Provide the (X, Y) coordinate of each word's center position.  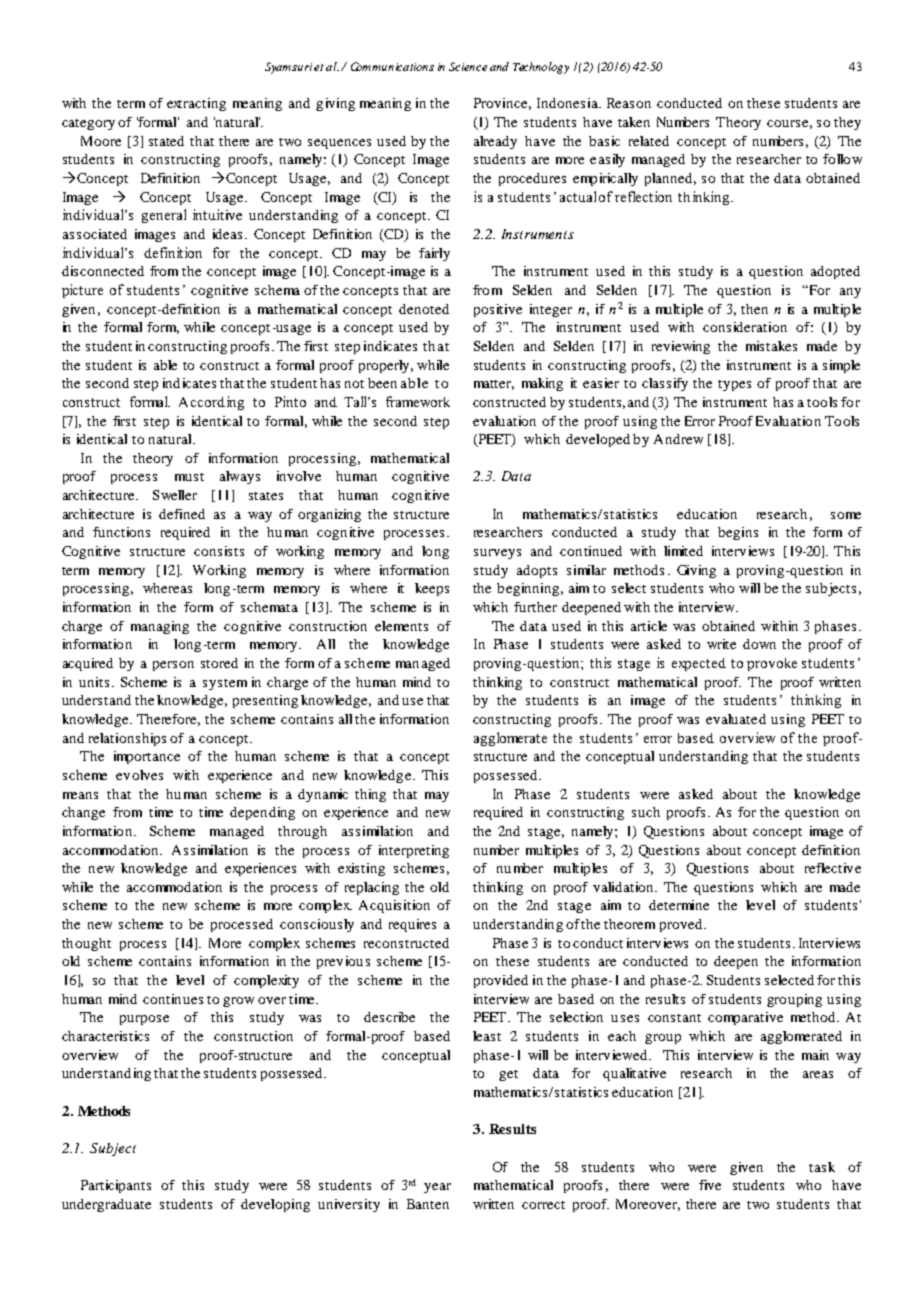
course (787, 123)
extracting (196, 104)
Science (468, 66)
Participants (116, 1186)
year (437, 1188)
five (710, 1185)
